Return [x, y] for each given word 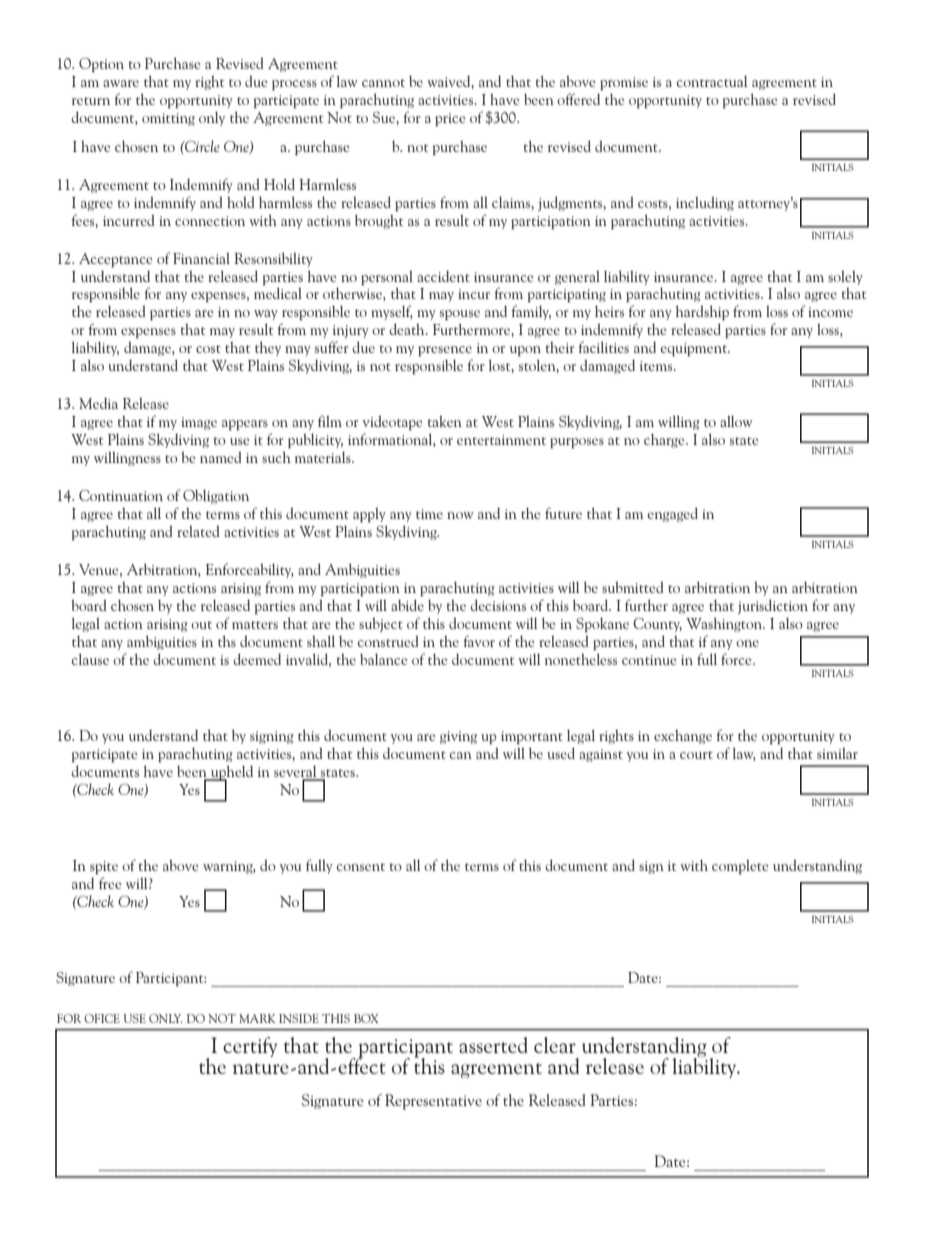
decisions [498, 605]
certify [250, 1047]
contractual [711, 81]
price [450, 119]
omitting [168, 119]
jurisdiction [773, 606]
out [201, 625]
